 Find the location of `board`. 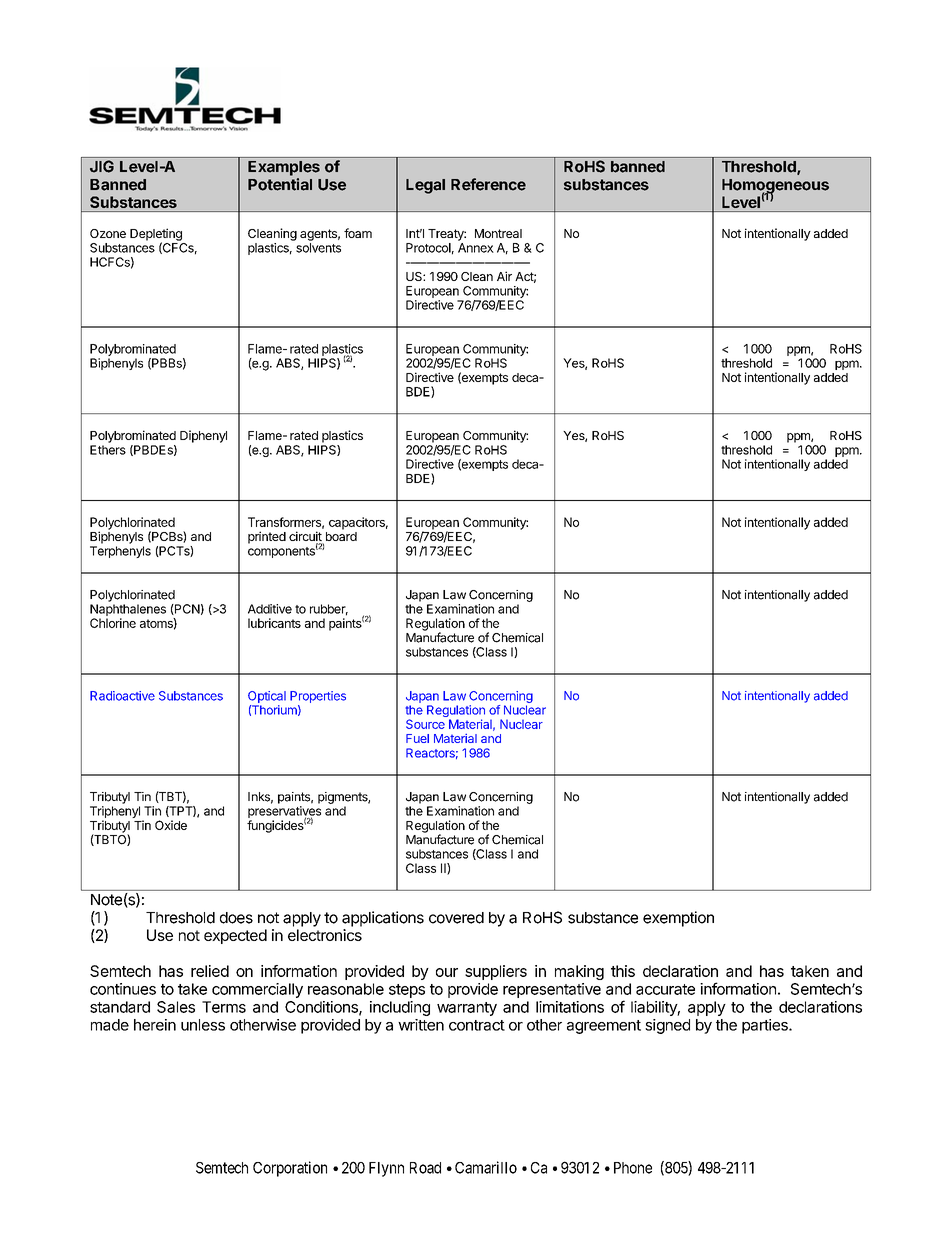

board is located at coordinates (340, 538).
